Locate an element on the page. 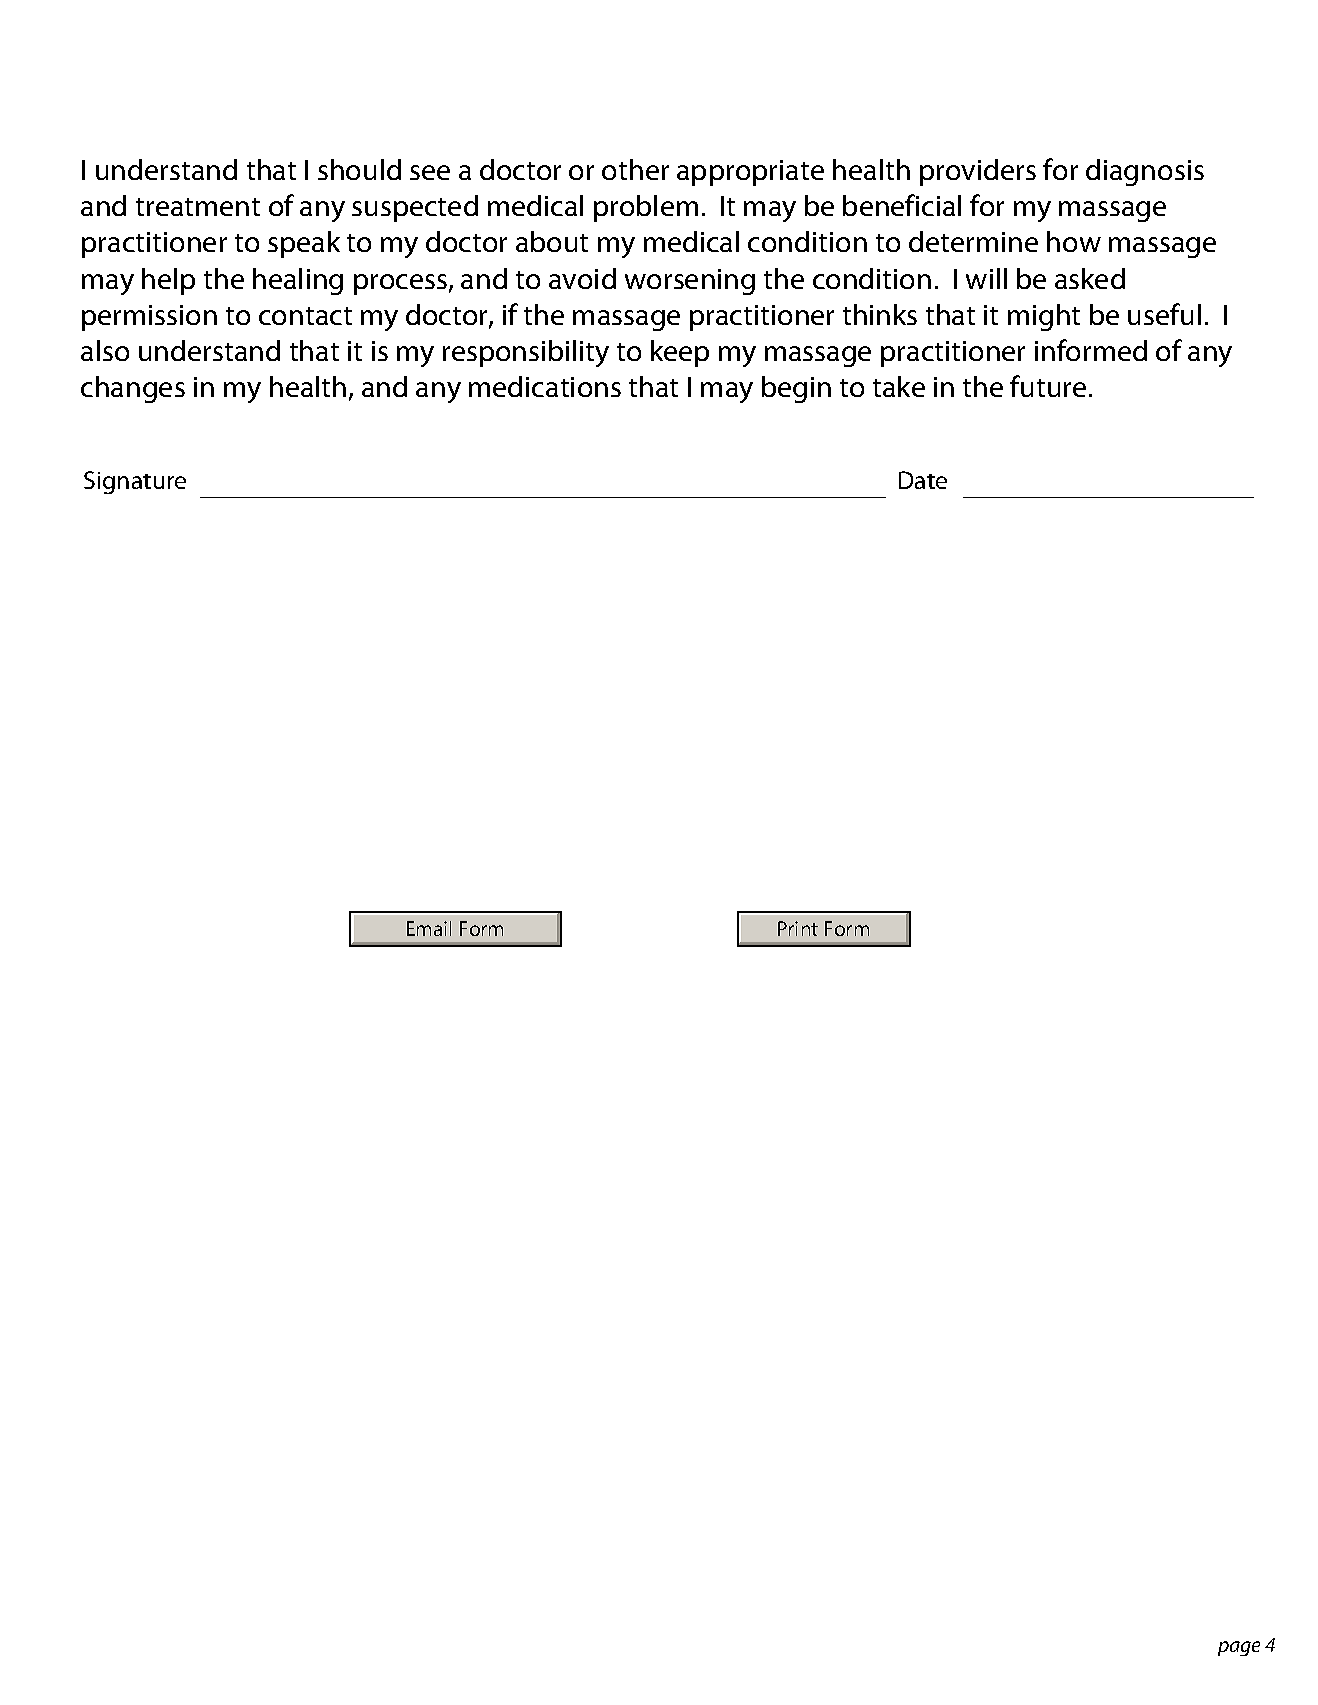  take is located at coordinates (899, 386).
